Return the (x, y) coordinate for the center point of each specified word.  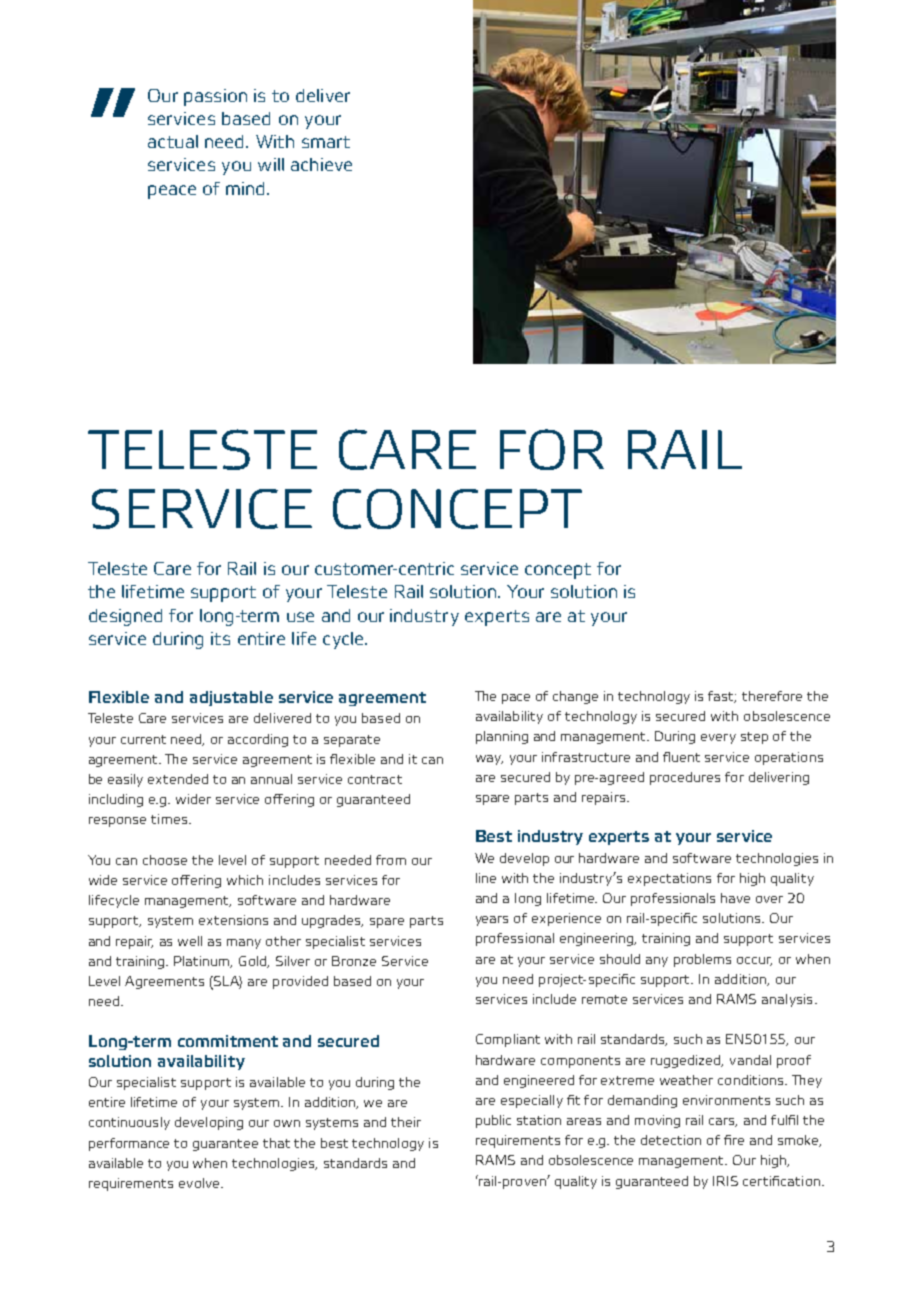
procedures (685, 778)
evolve (200, 1183)
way (489, 760)
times (169, 819)
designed (125, 617)
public (493, 1121)
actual (173, 141)
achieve (321, 164)
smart (326, 142)
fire (734, 1140)
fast (722, 697)
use (300, 617)
